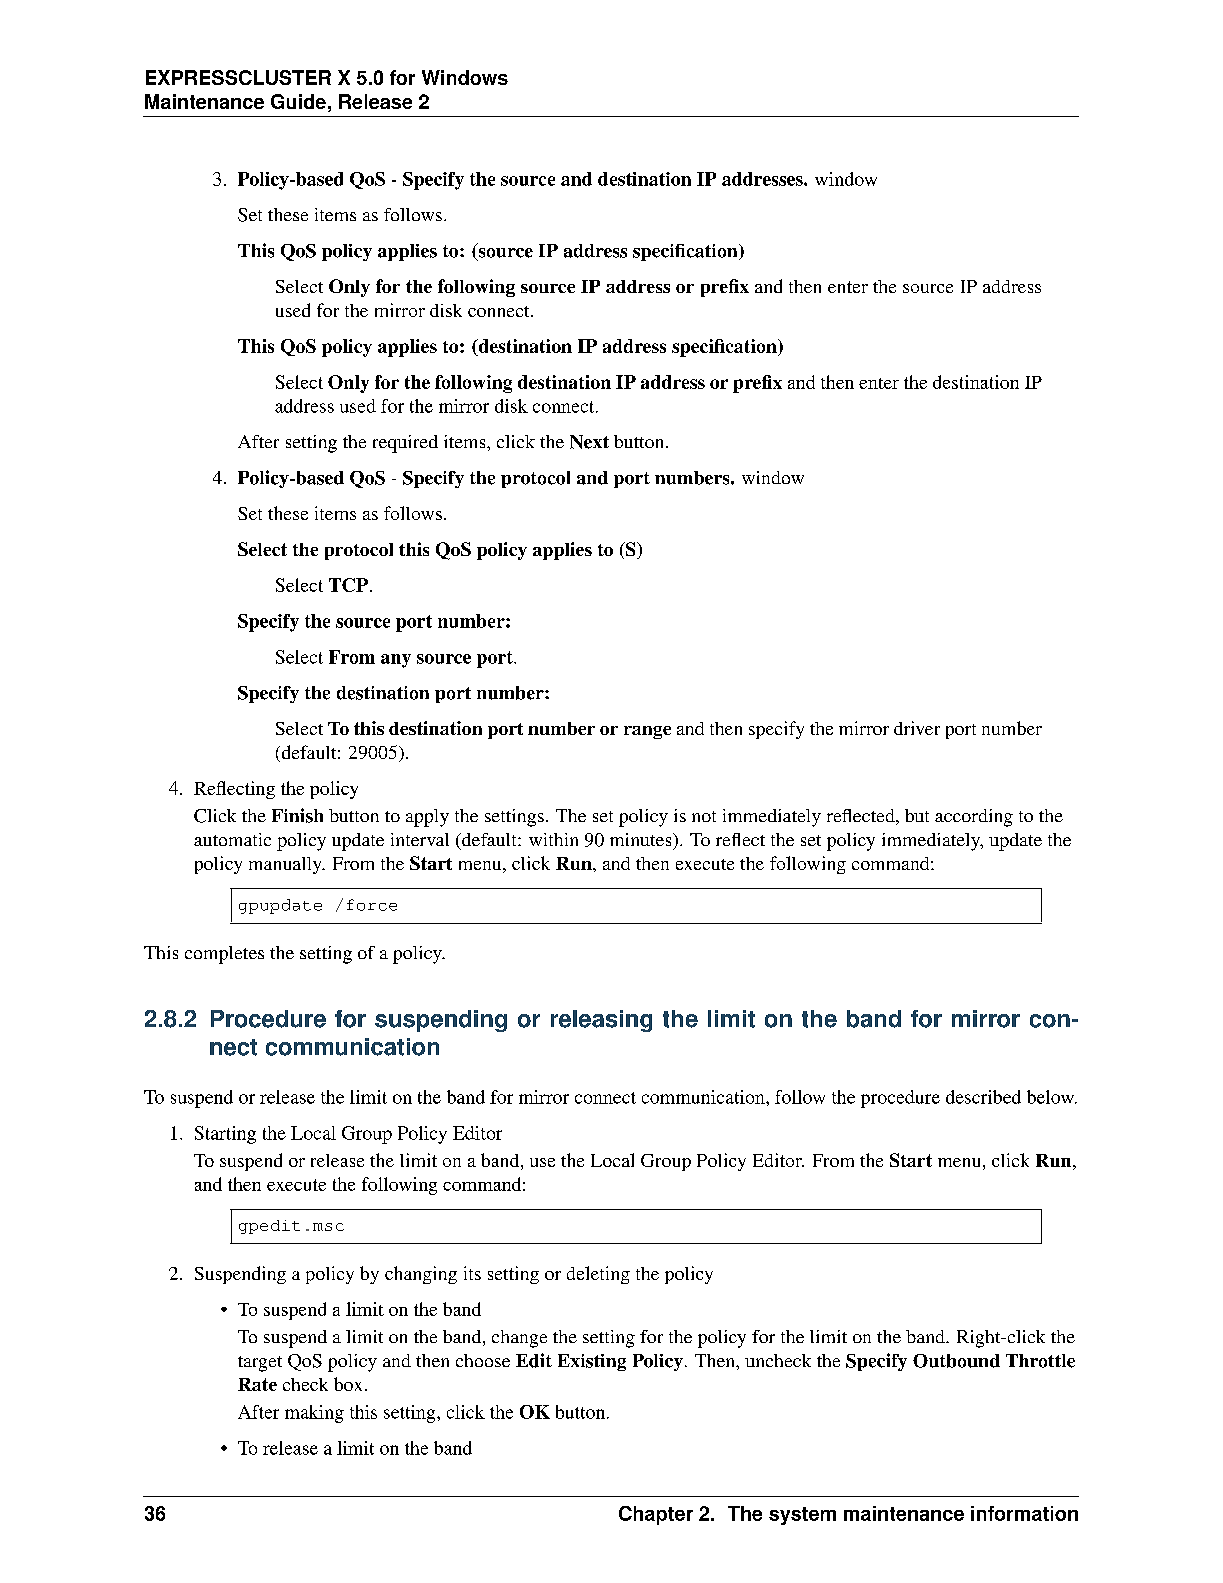 The width and height of the screenshot is (1223, 1583). Describe the element at coordinates (224, 955) in the screenshot. I see `completes` at that location.
